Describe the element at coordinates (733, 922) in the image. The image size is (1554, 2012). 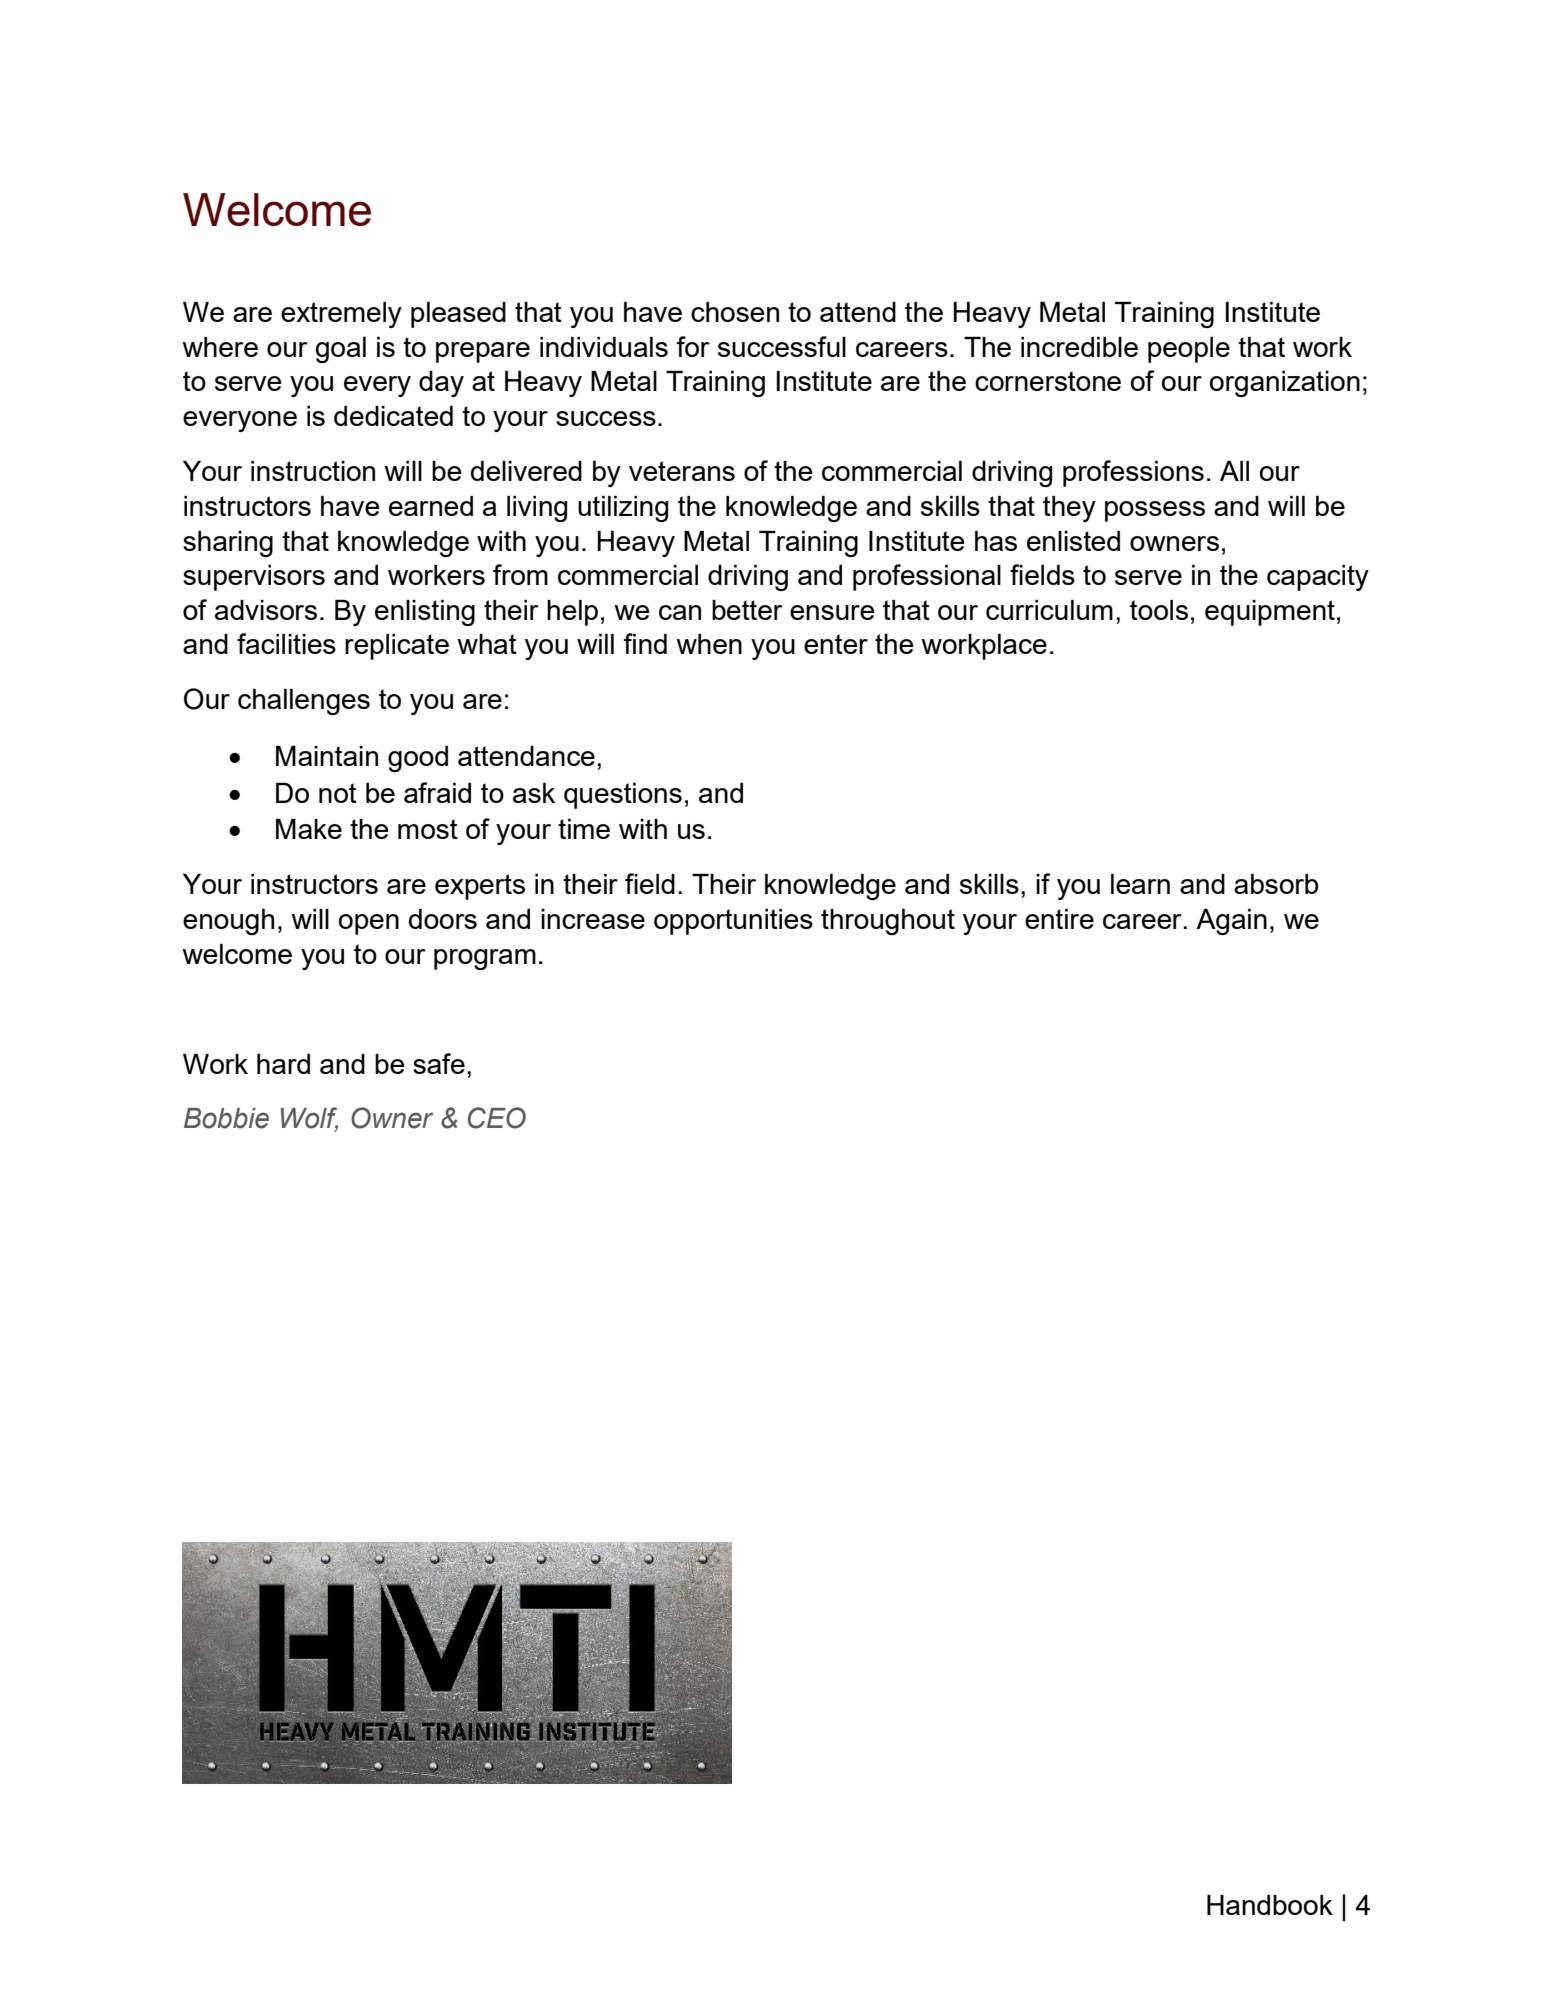
I see `opportunities` at that location.
